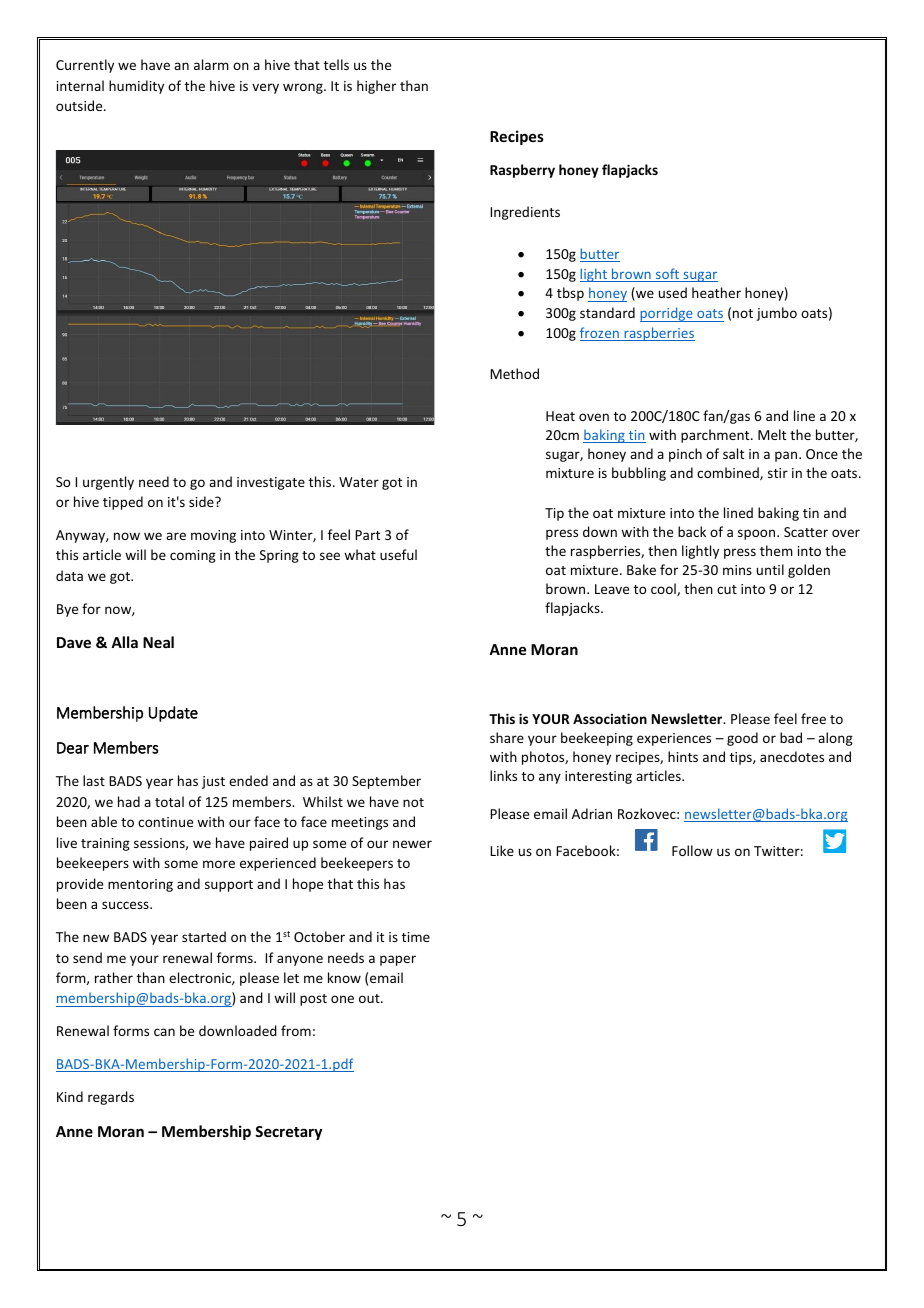  I want to click on Follow, so click(692, 850).
